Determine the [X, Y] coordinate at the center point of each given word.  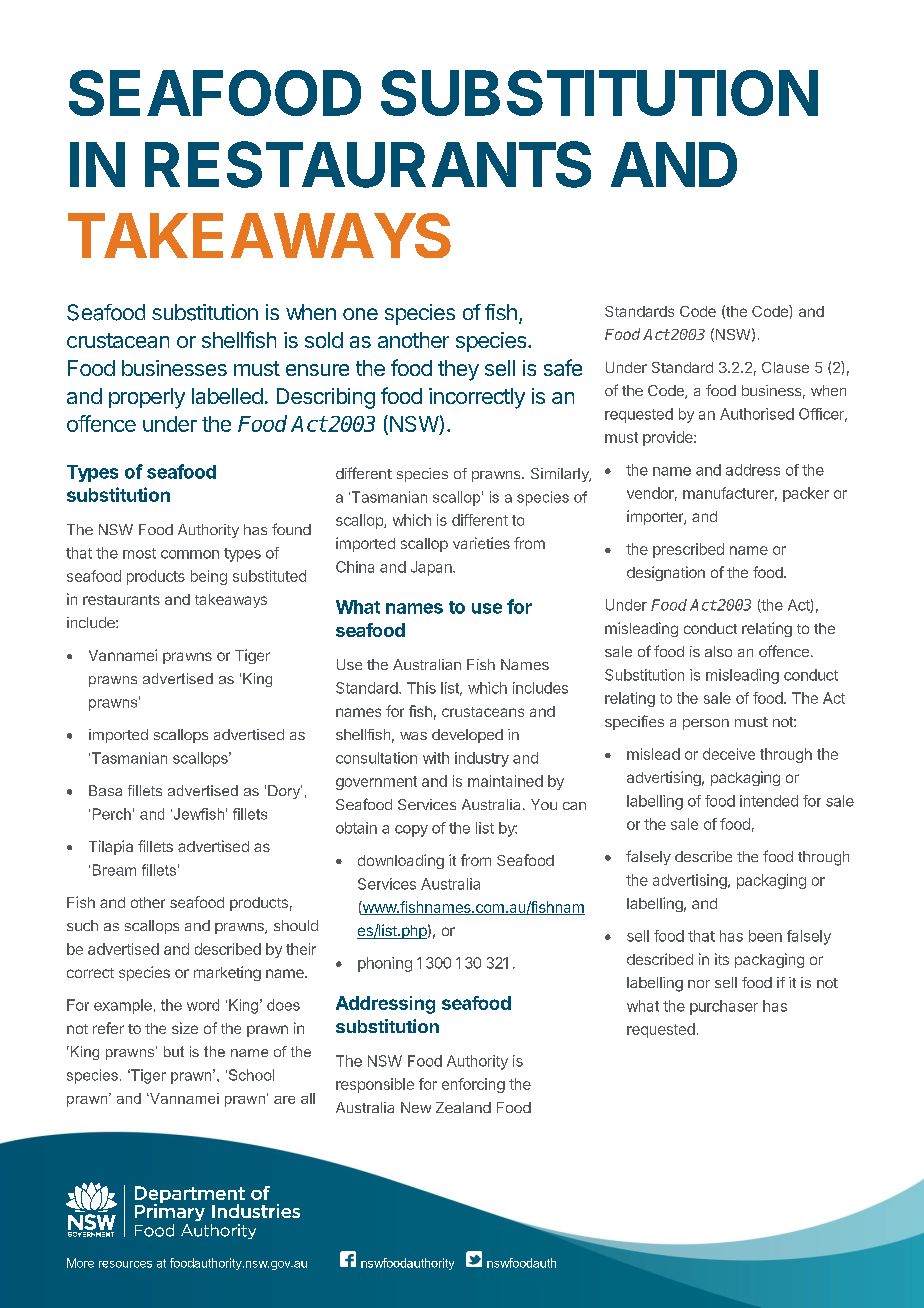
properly [147, 398]
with [436, 758]
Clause [785, 367]
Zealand [463, 1107]
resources [125, 1264]
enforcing [473, 1085]
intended [769, 801]
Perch [112, 814]
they [458, 370]
